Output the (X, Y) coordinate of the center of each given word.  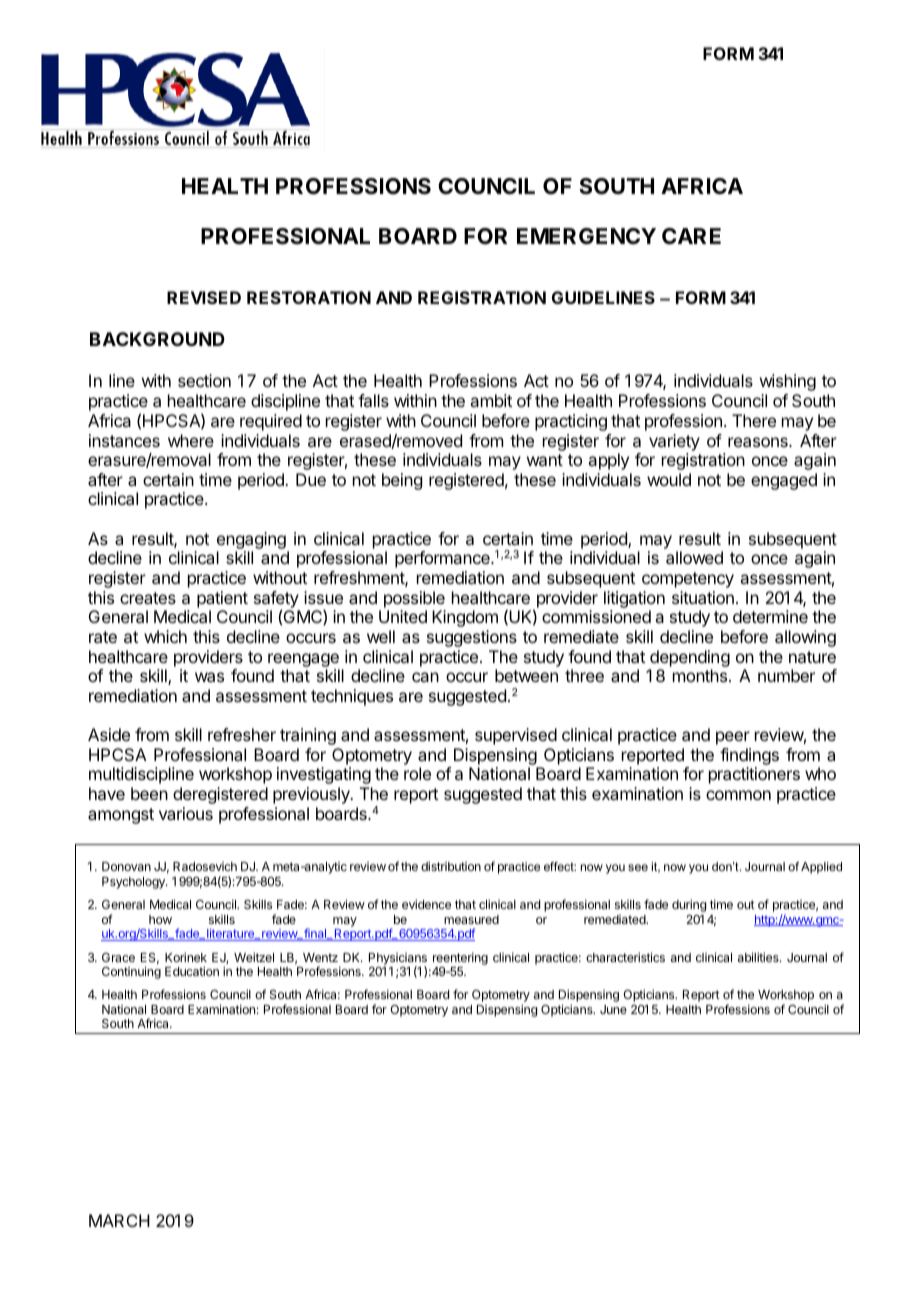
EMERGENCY (586, 236)
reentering (460, 958)
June (613, 1009)
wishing (788, 382)
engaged (784, 481)
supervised (516, 736)
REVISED (204, 297)
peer (733, 738)
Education (192, 971)
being (402, 481)
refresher (242, 734)
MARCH (119, 1220)
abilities (759, 957)
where (191, 440)
